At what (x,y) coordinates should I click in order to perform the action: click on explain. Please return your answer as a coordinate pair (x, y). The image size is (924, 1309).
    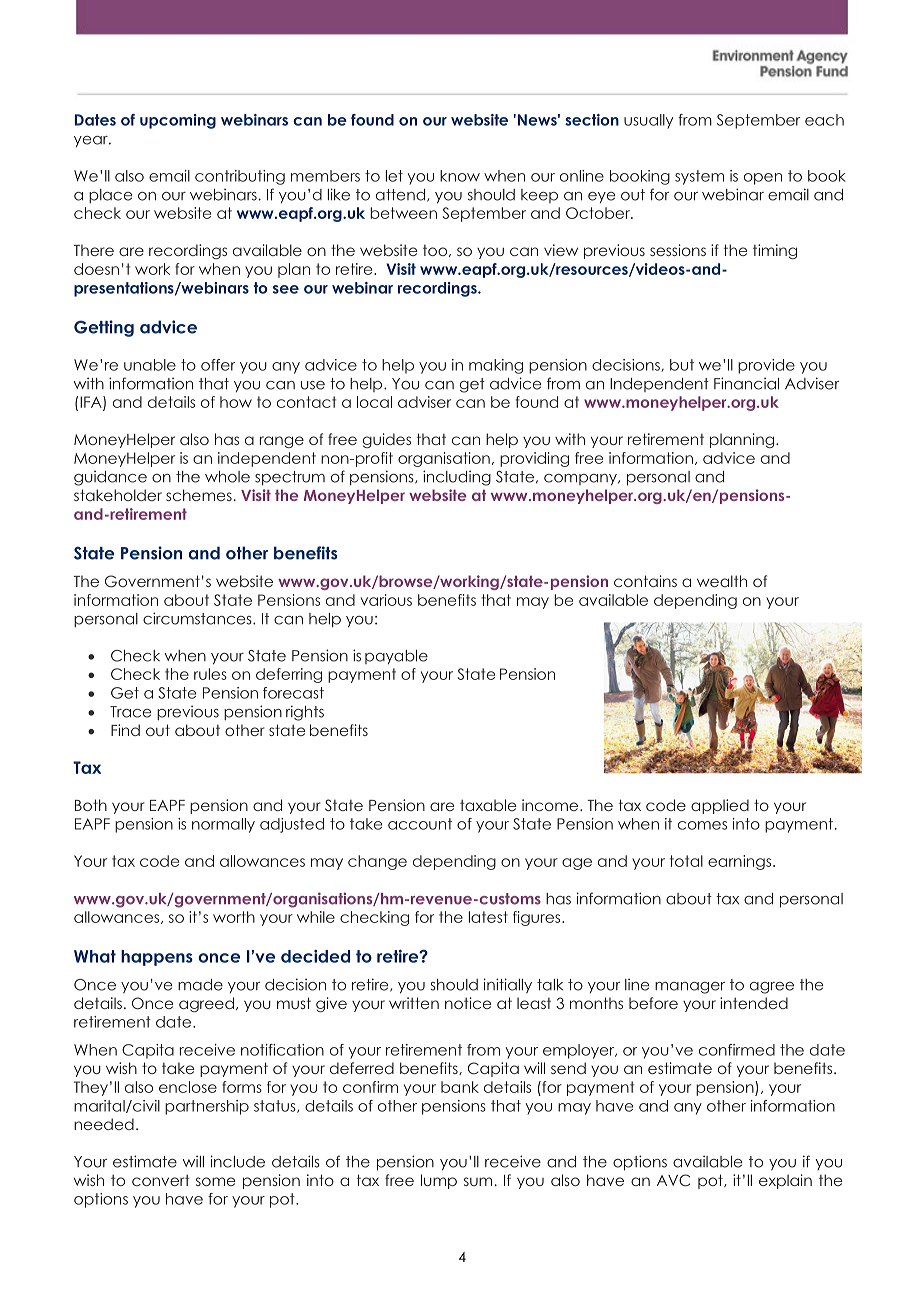
    Looking at the image, I should click on (785, 1181).
